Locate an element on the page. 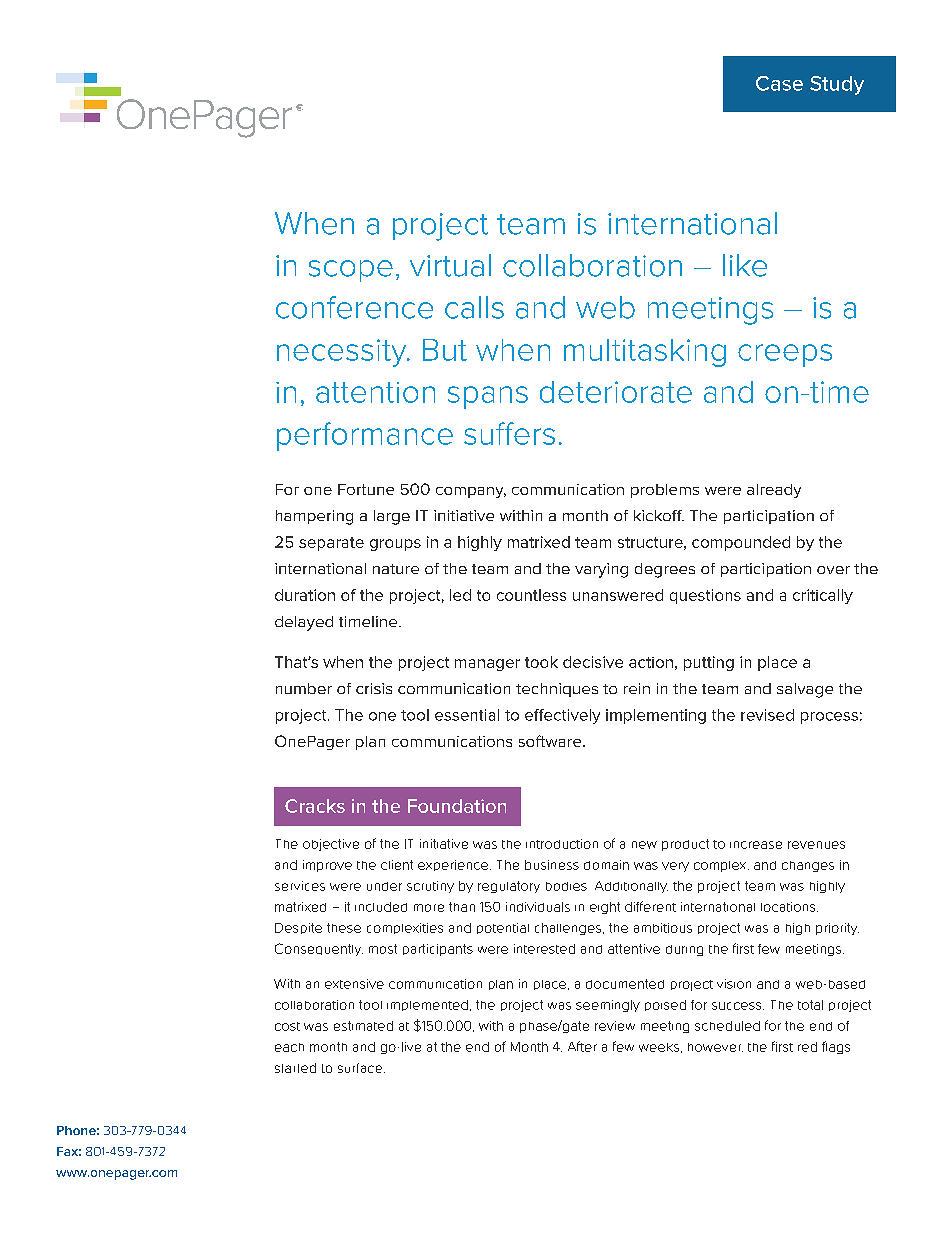  virtual is located at coordinates (450, 265).
